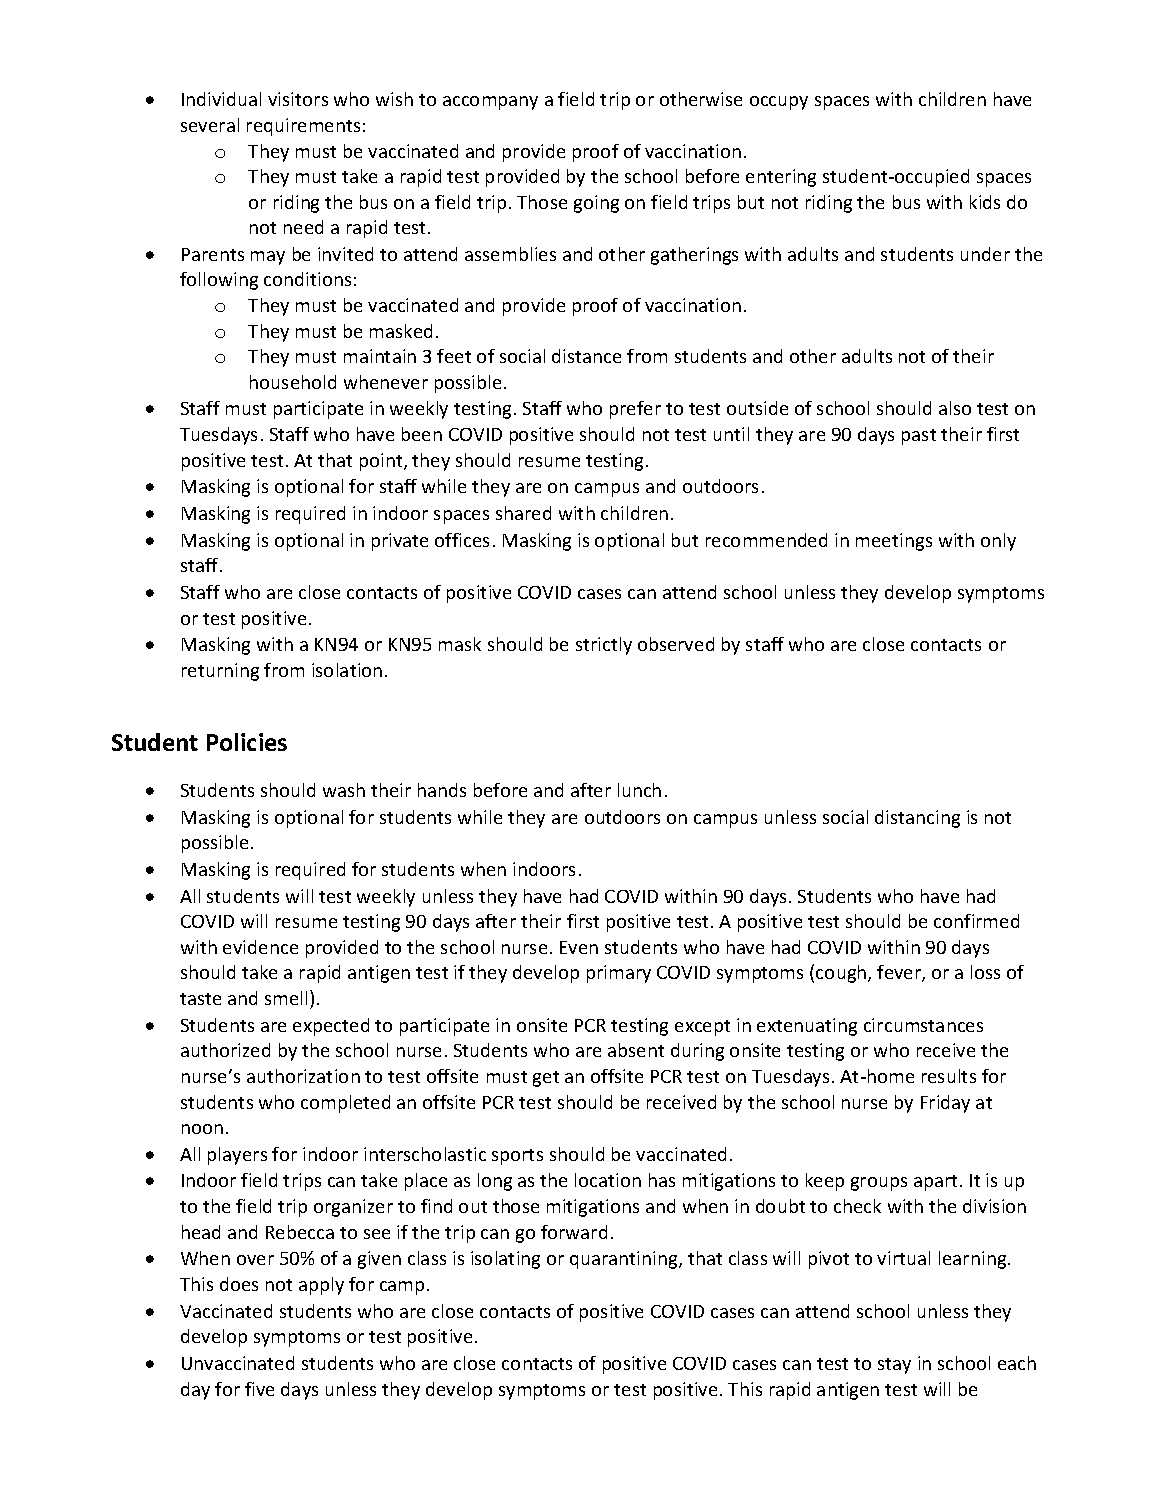  I want to click on requirements, so click(303, 127).
